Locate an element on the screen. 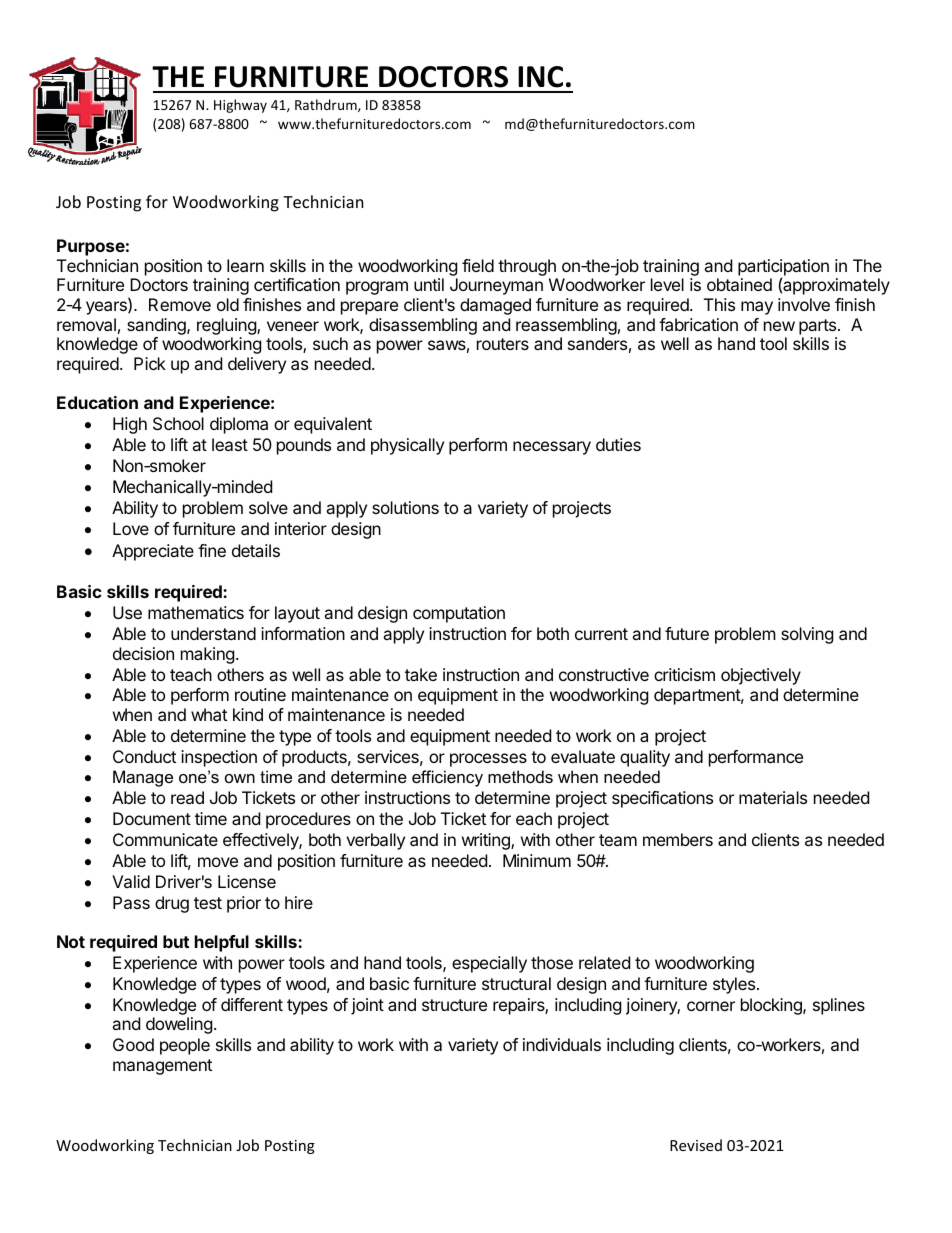 The image size is (952, 1233). individuals is located at coordinates (562, 1044).
